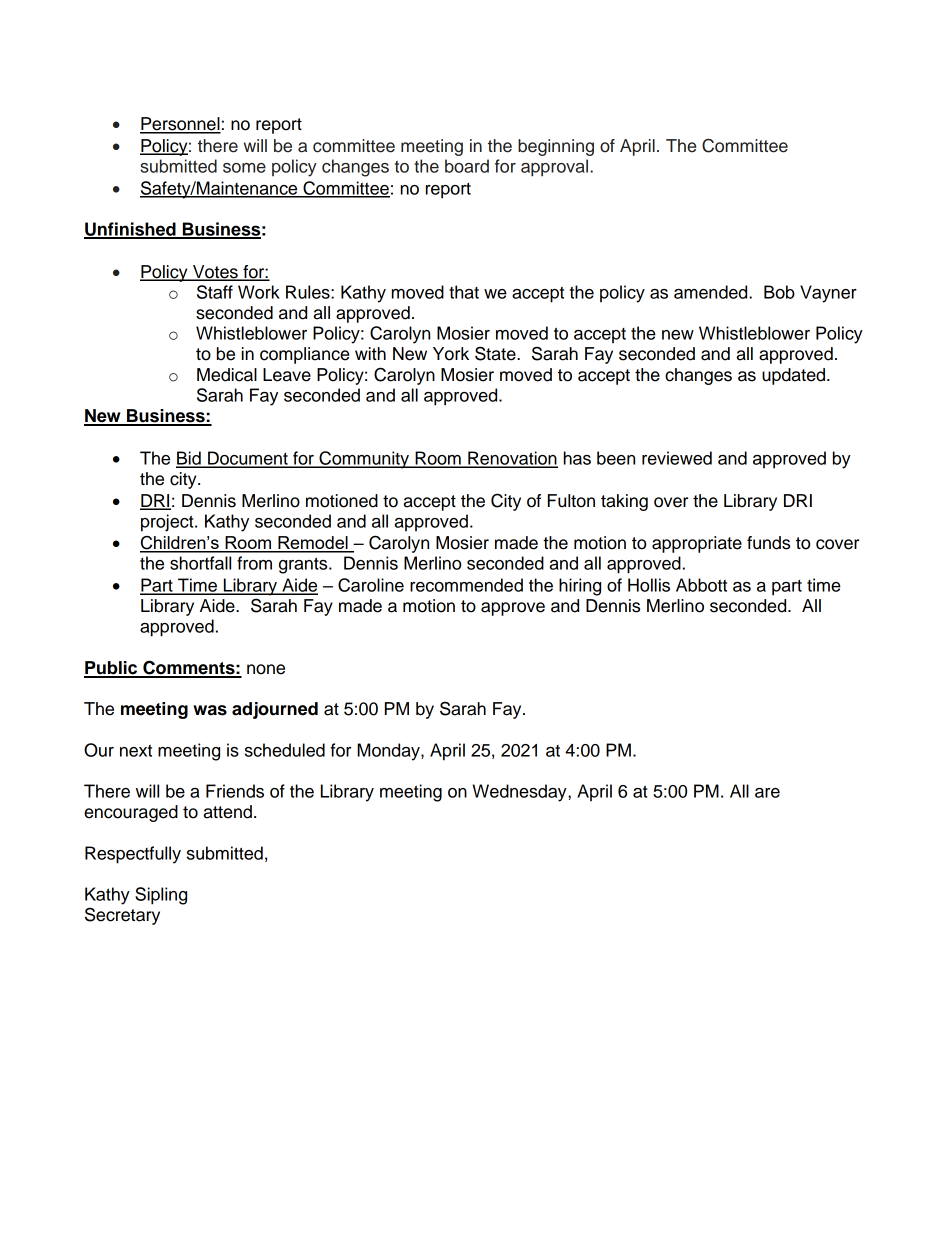 The image size is (952, 1233). Describe the element at coordinates (467, 166) in the document. I see `board` at that location.
